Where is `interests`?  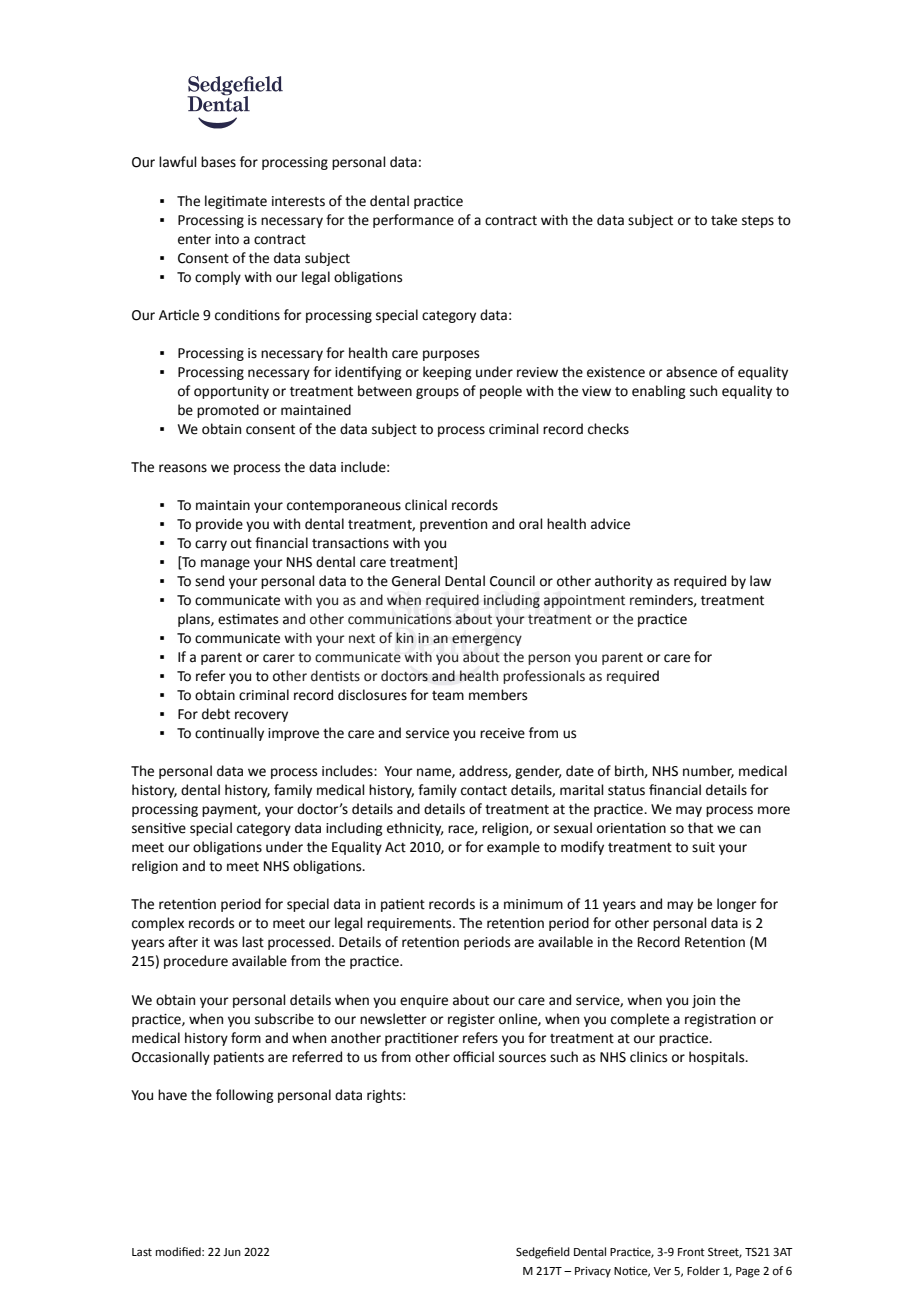 interests is located at coordinates (298, 201).
